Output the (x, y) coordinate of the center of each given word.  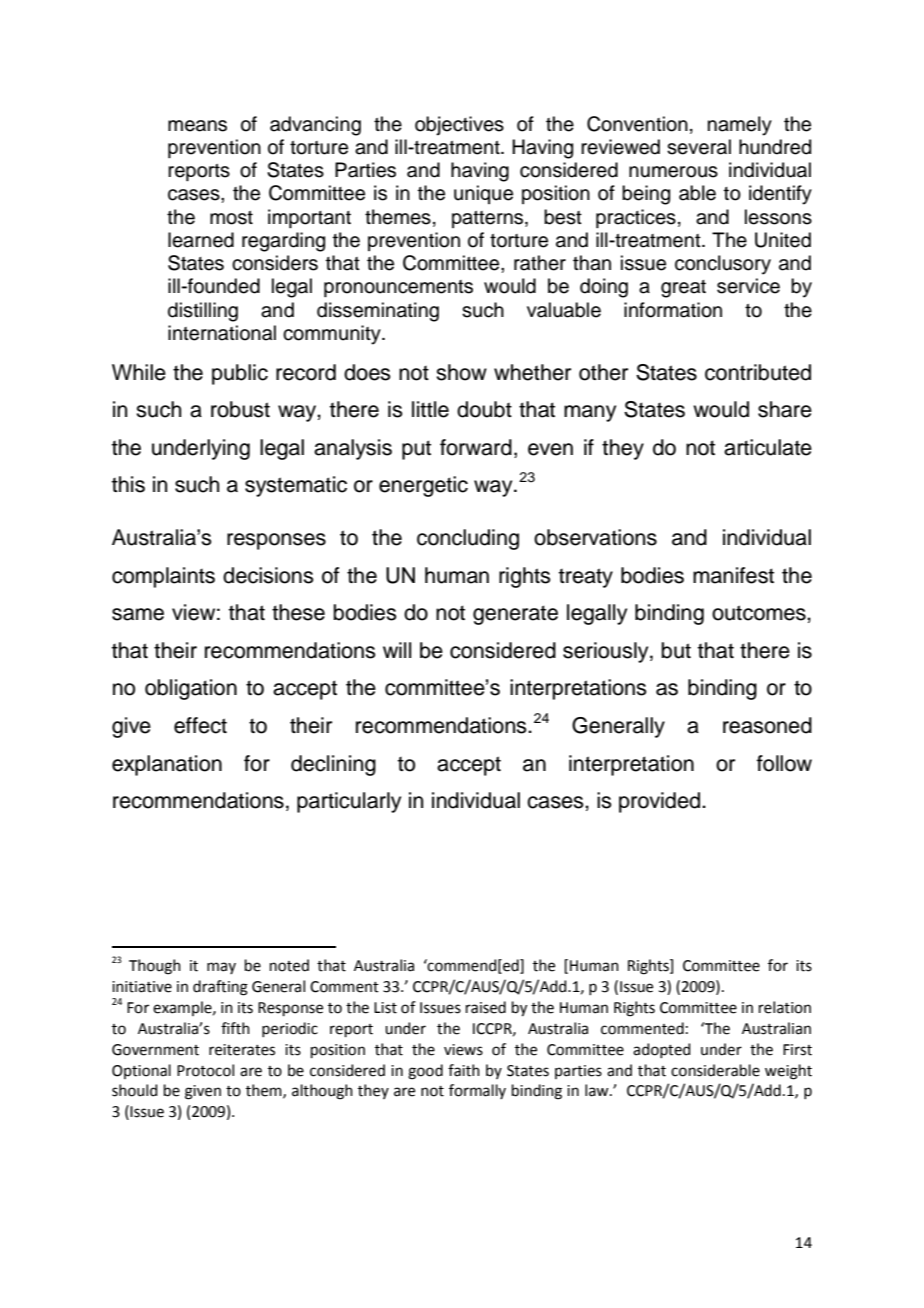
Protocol (205, 1070)
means (197, 126)
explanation (167, 765)
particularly (349, 802)
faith (464, 1070)
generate (515, 615)
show (461, 372)
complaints (163, 577)
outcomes (760, 613)
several (699, 147)
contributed (758, 372)
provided (661, 802)
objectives (459, 126)
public (240, 374)
